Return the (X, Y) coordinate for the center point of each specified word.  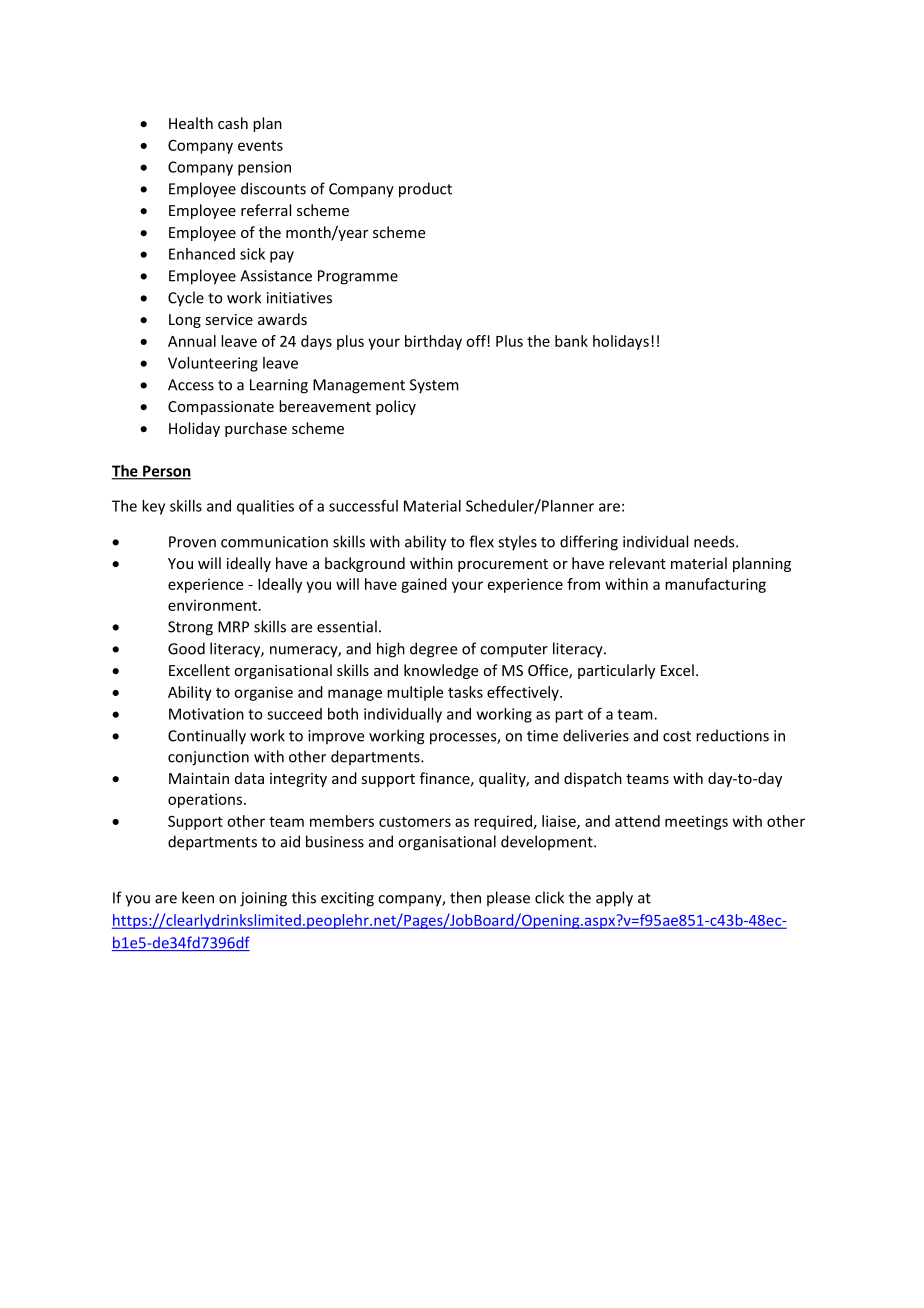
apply (614, 899)
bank (571, 341)
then (465, 897)
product (425, 190)
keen (198, 897)
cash (233, 123)
